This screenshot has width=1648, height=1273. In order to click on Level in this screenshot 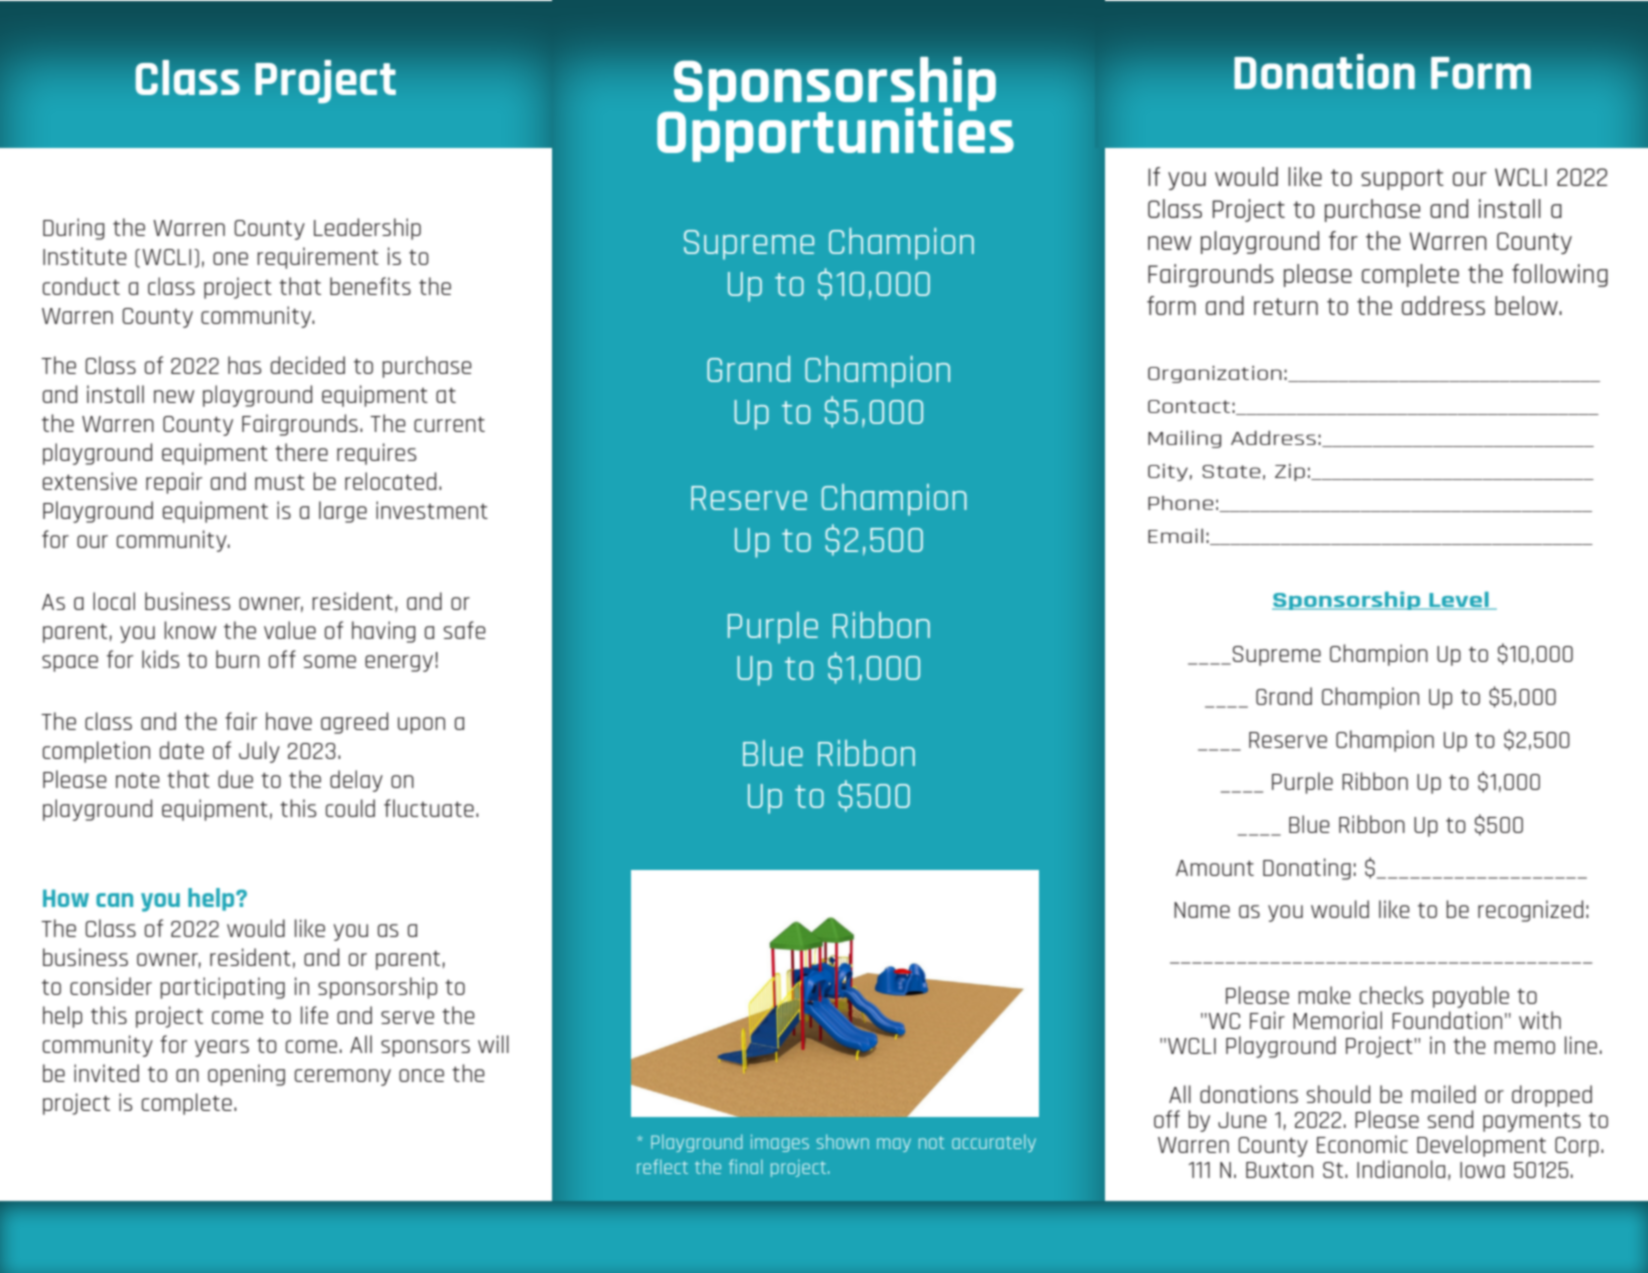, I will do `click(1459, 600)`.
